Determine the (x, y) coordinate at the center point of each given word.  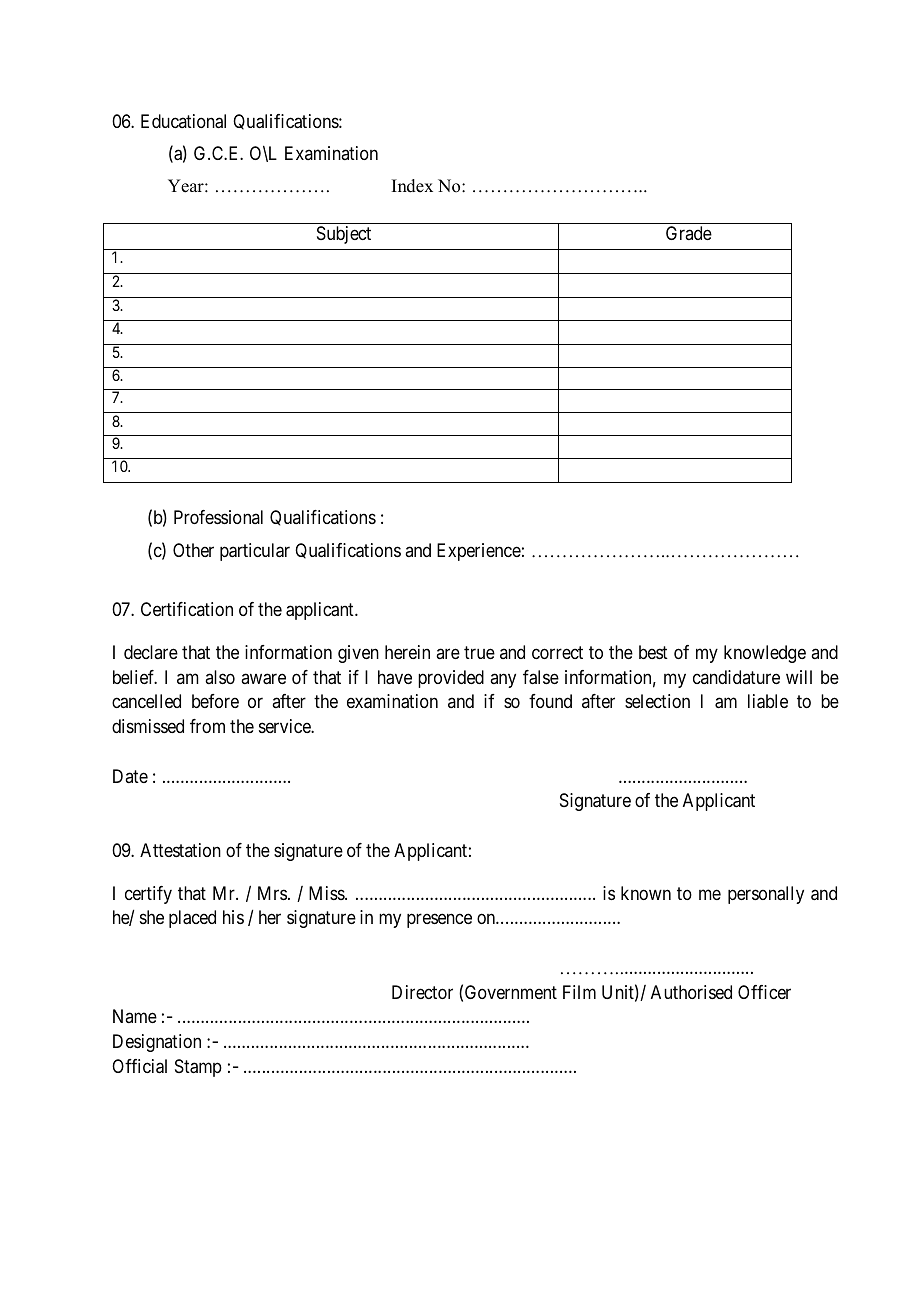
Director (422, 992)
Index (412, 186)
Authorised (691, 992)
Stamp (198, 1068)
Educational (183, 121)
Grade (689, 233)
